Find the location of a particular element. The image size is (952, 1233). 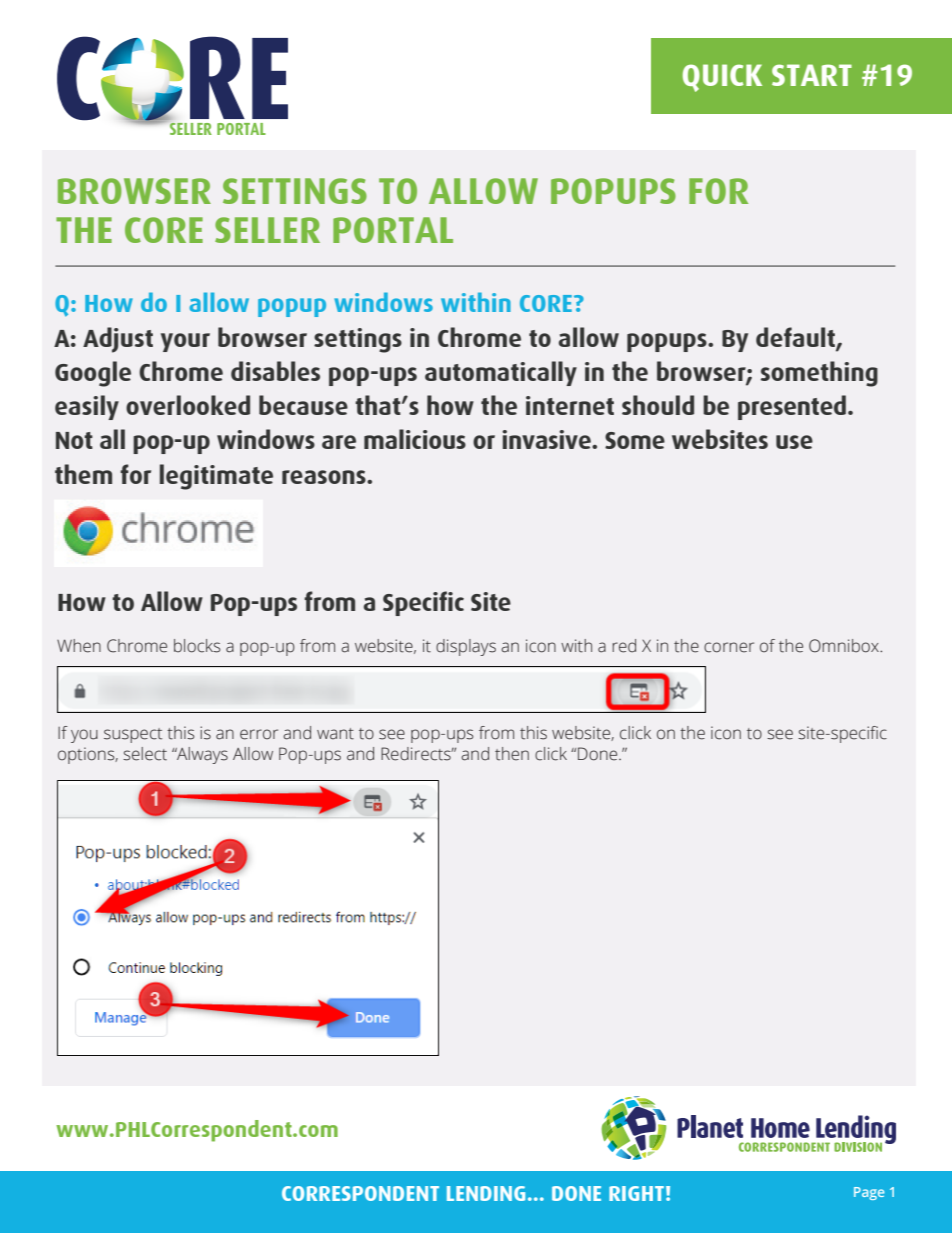

QUICK is located at coordinates (722, 78).
